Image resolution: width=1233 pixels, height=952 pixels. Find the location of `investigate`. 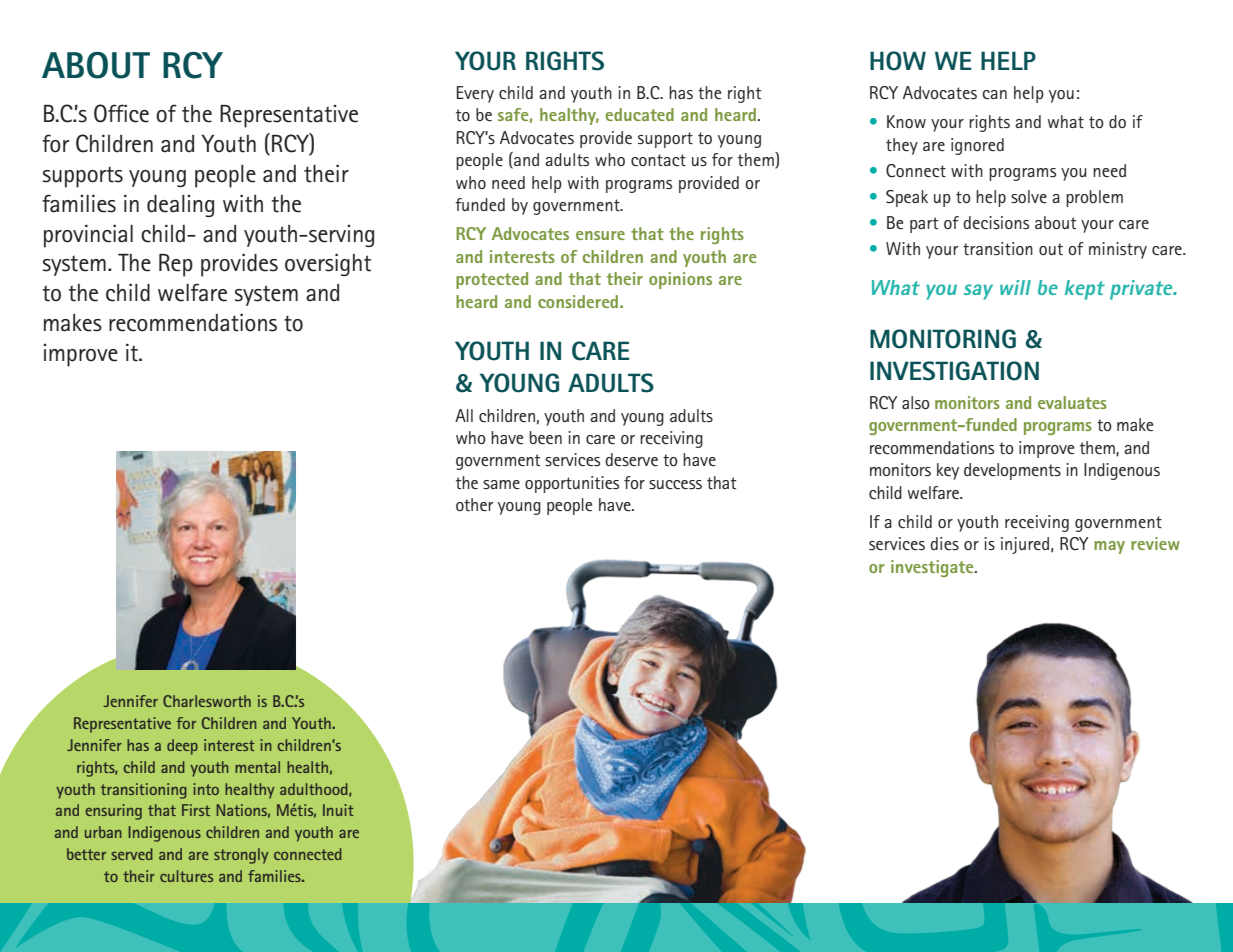

investigate is located at coordinates (933, 568).
